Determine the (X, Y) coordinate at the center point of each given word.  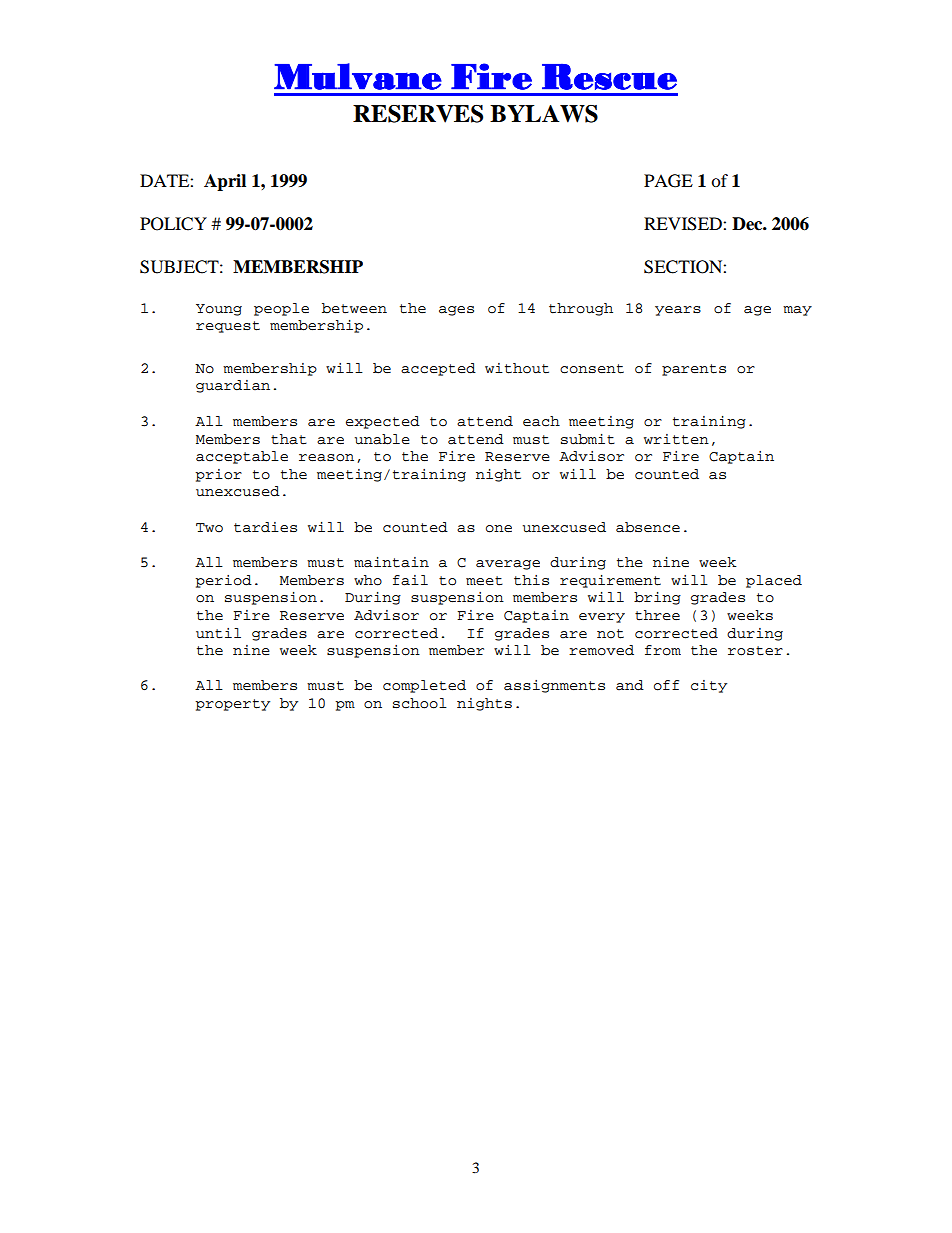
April (225, 182)
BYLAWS (544, 114)
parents (694, 370)
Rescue (609, 77)
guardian (233, 386)
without (517, 368)
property (232, 705)
